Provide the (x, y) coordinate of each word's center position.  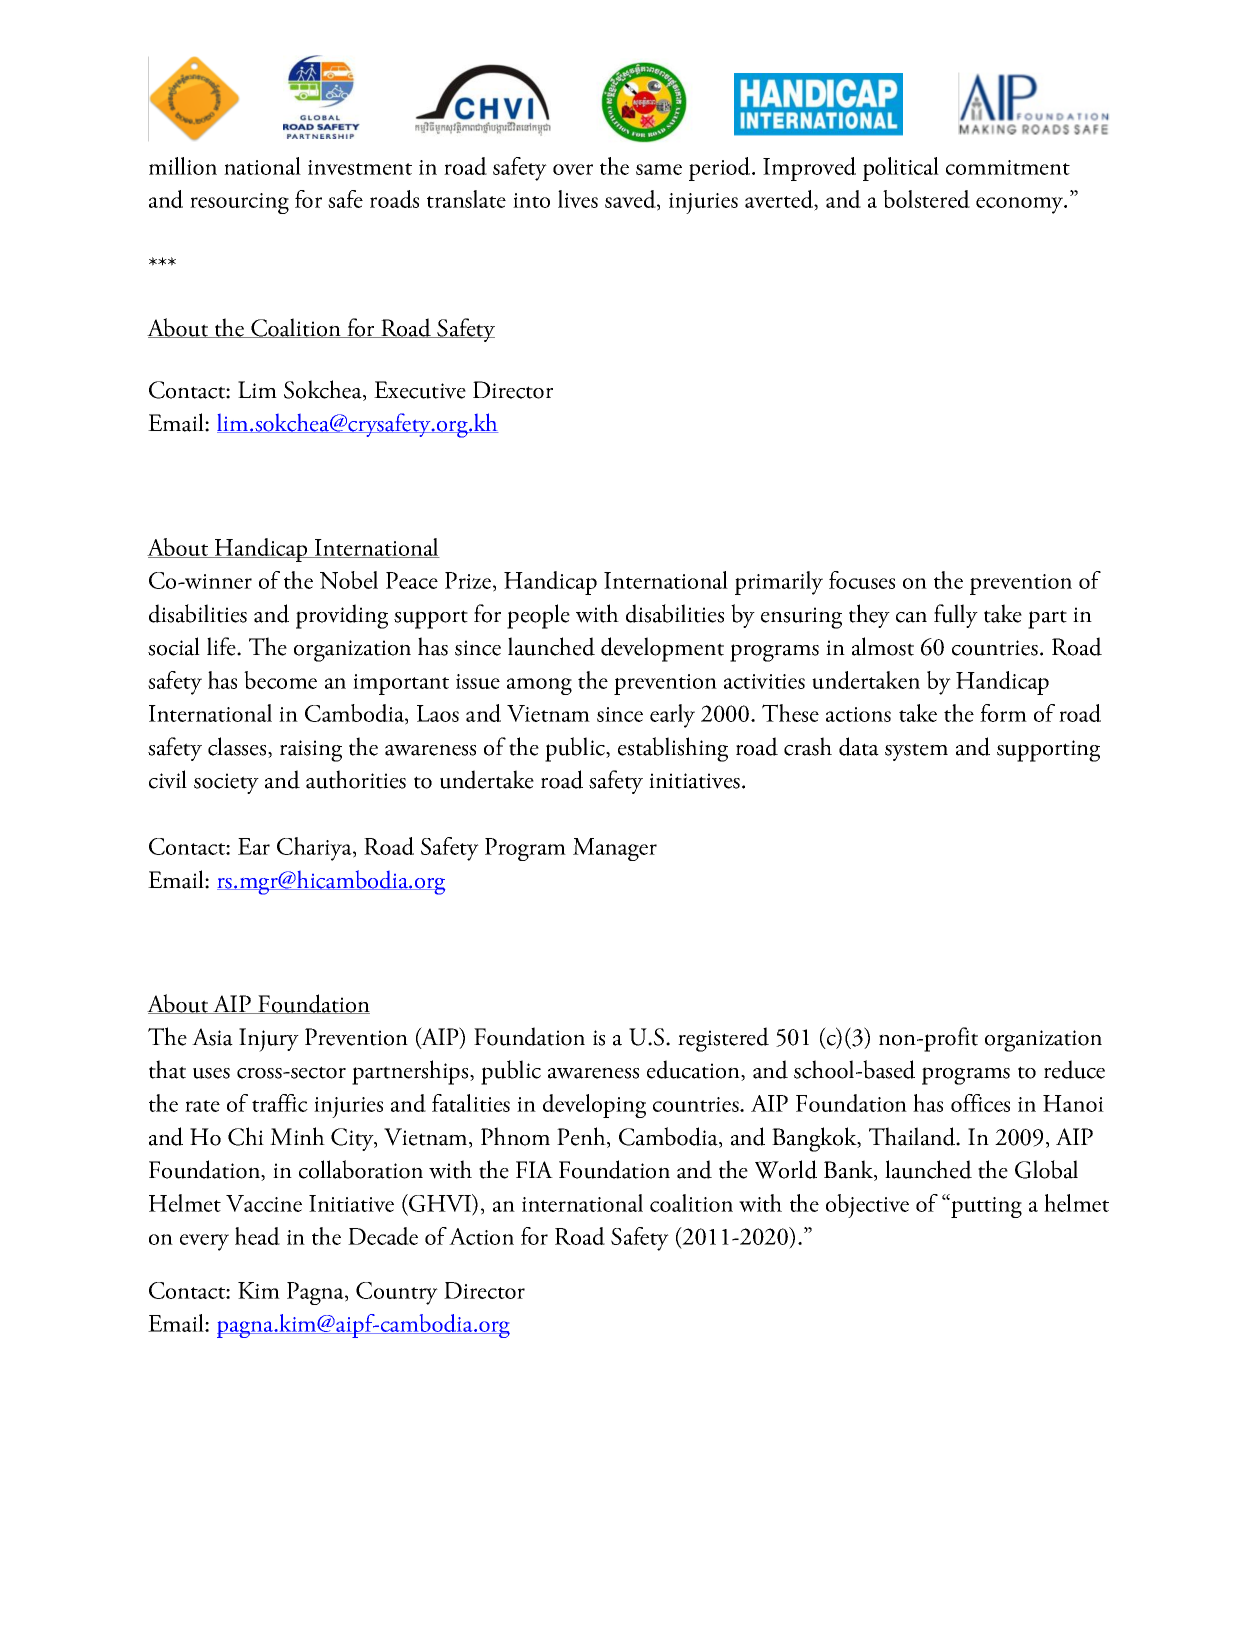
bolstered (926, 199)
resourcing (239, 203)
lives (578, 199)
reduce (1074, 1069)
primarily (779, 583)
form (1003, 713)
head (257, 1236)
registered (723, 1039)
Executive (420, 390)
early (672, 716)
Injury (269, 1040)
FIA (534, 1169)
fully (956, 616)
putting (985, 1207)
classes (238, 747)
